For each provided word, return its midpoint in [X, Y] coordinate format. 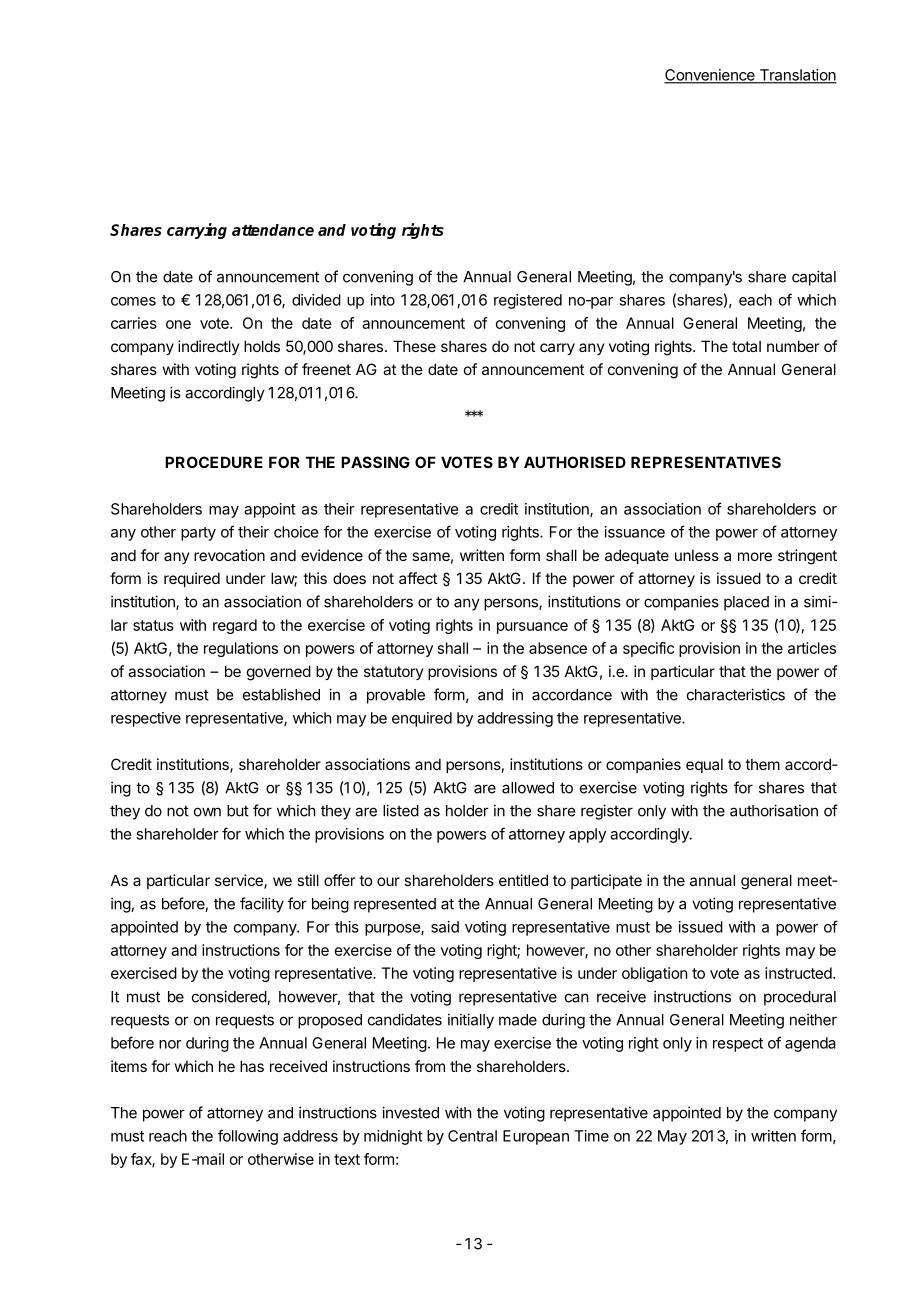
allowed [528, 788]
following [248, 1137]
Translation [797, 76]
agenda [810, 1044]
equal [704, 765]
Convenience [710, 76]
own [207, 812]
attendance [273, 230]
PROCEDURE [214, 462]
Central [472, 1136]
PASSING [375, 462]
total [746, 346]
